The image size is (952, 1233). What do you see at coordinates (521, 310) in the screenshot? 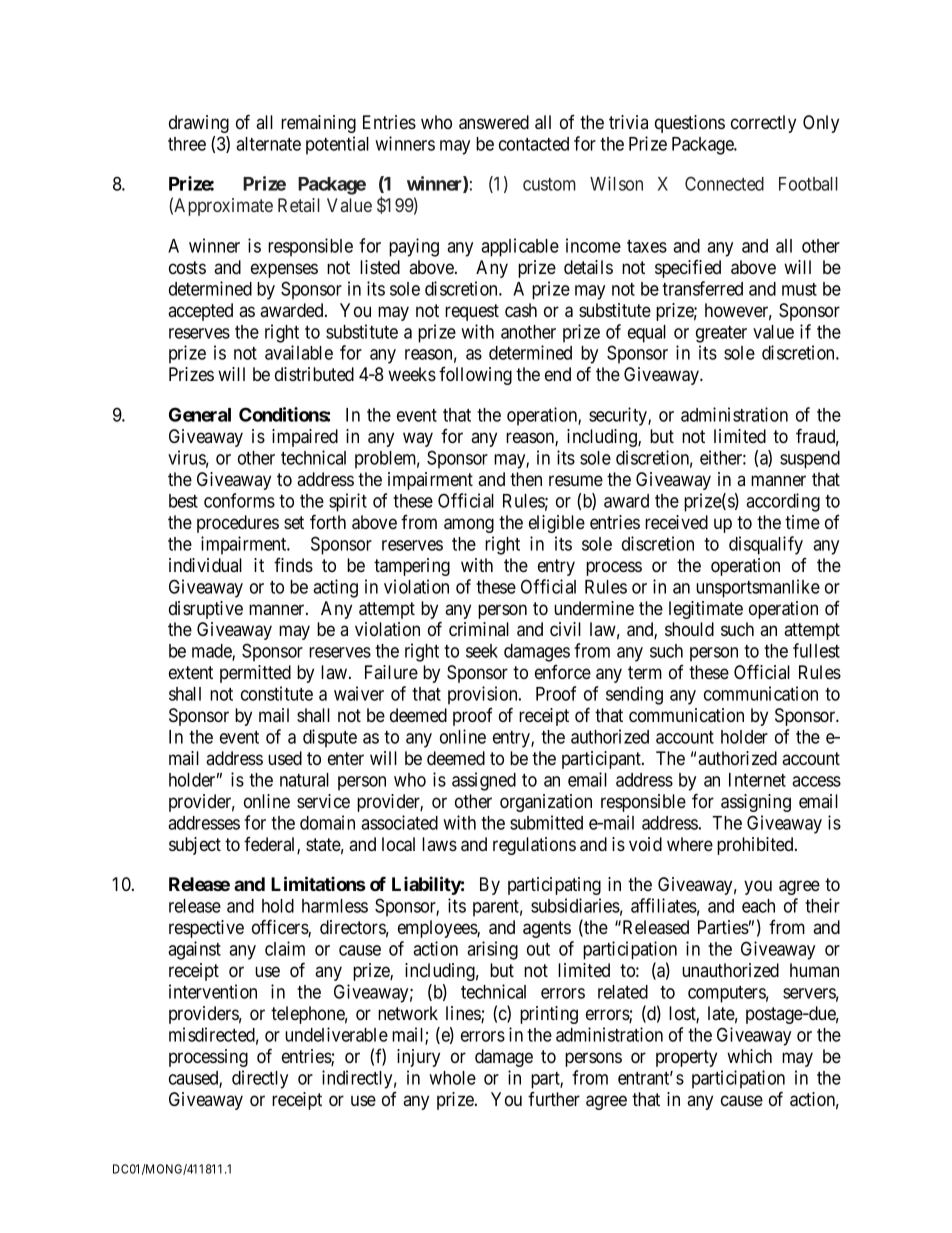
I see `cash` at bounding box center [521, 310].
